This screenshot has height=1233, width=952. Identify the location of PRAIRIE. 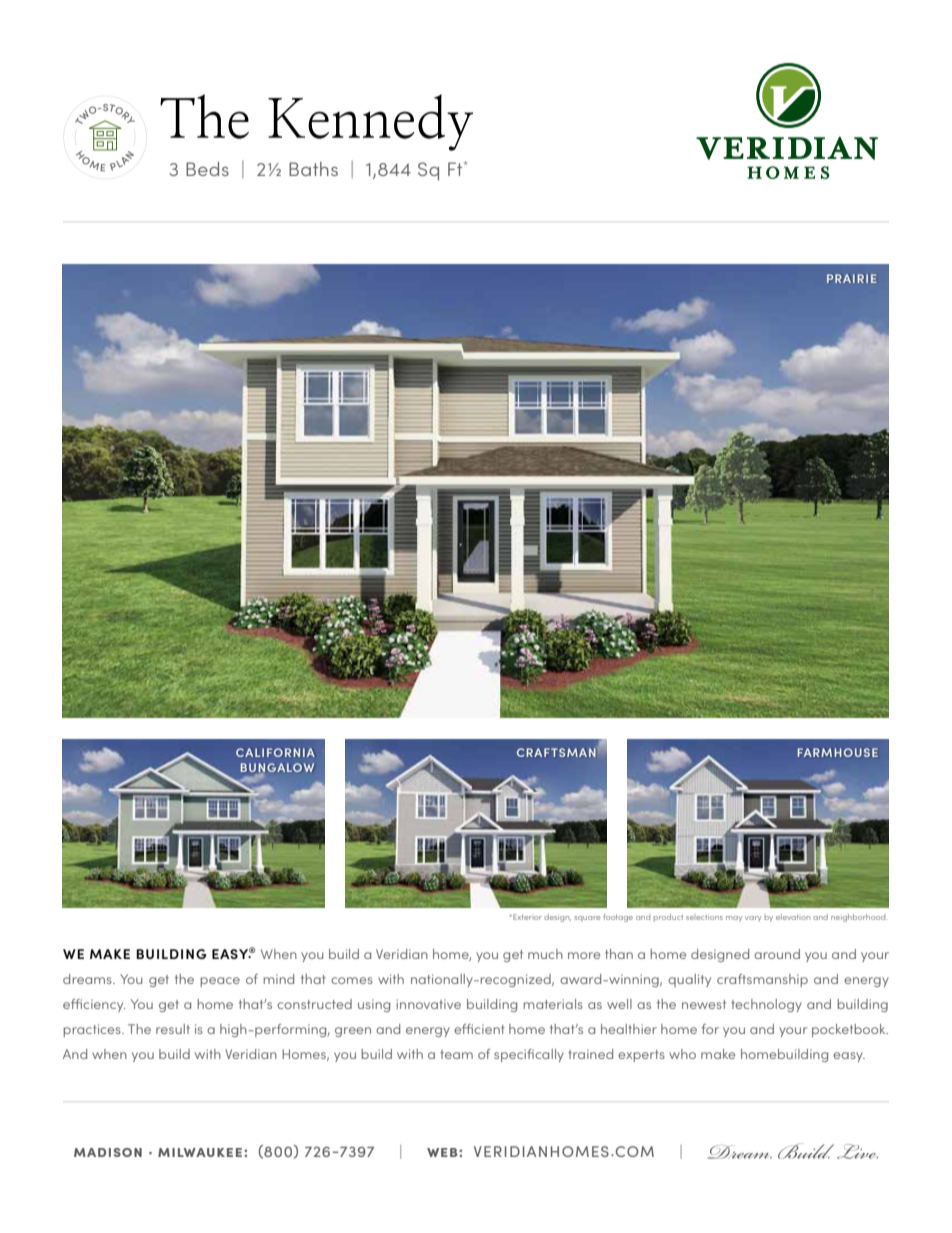
(852, 278).
